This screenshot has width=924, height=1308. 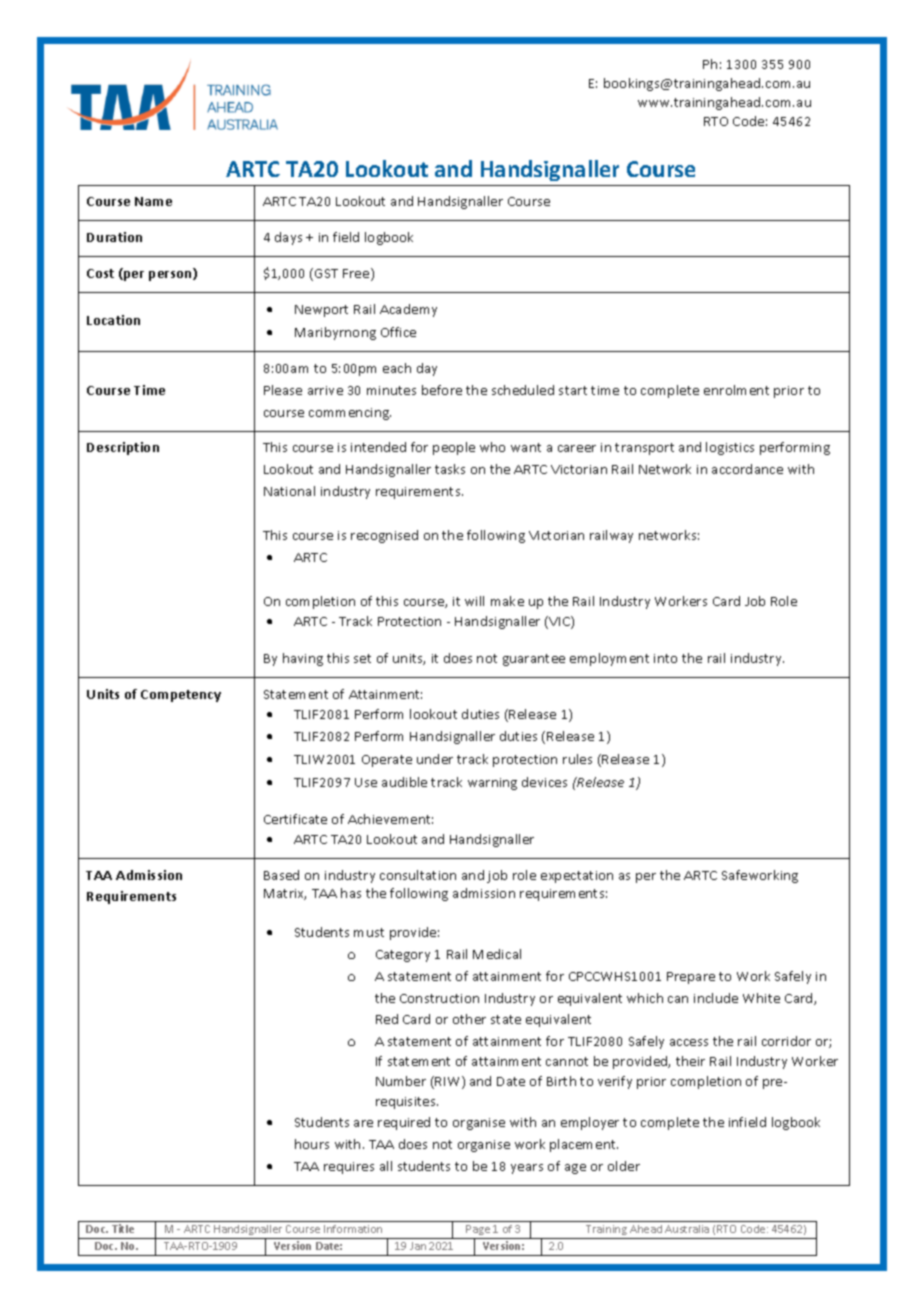 What do you see at coordinates (312, 1144) in the screenshot?
I see `hours` at bounding box center [312, 1144].
